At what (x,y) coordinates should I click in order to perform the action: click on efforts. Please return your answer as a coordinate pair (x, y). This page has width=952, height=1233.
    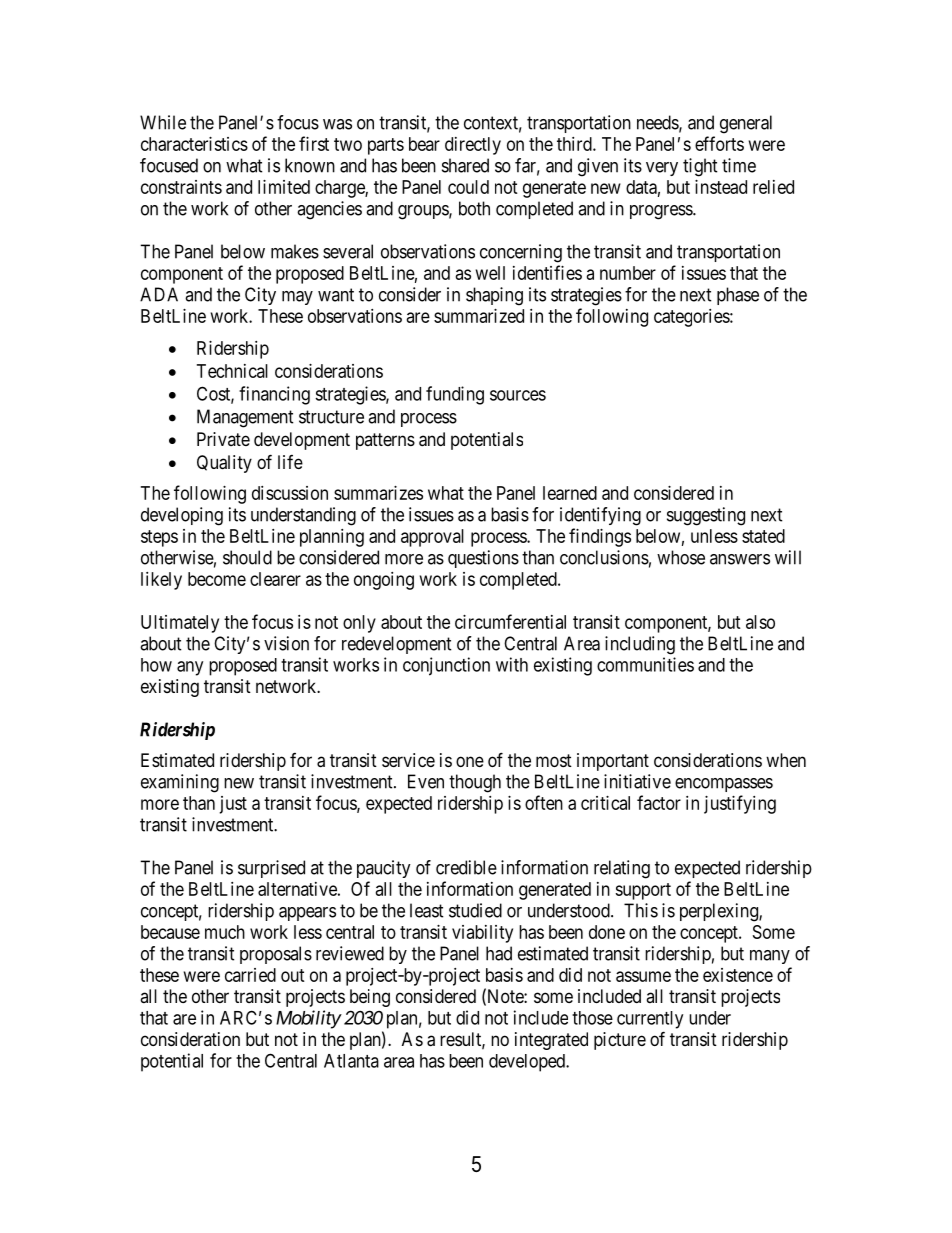
    Looking at the image, I should click on (719, 143).
